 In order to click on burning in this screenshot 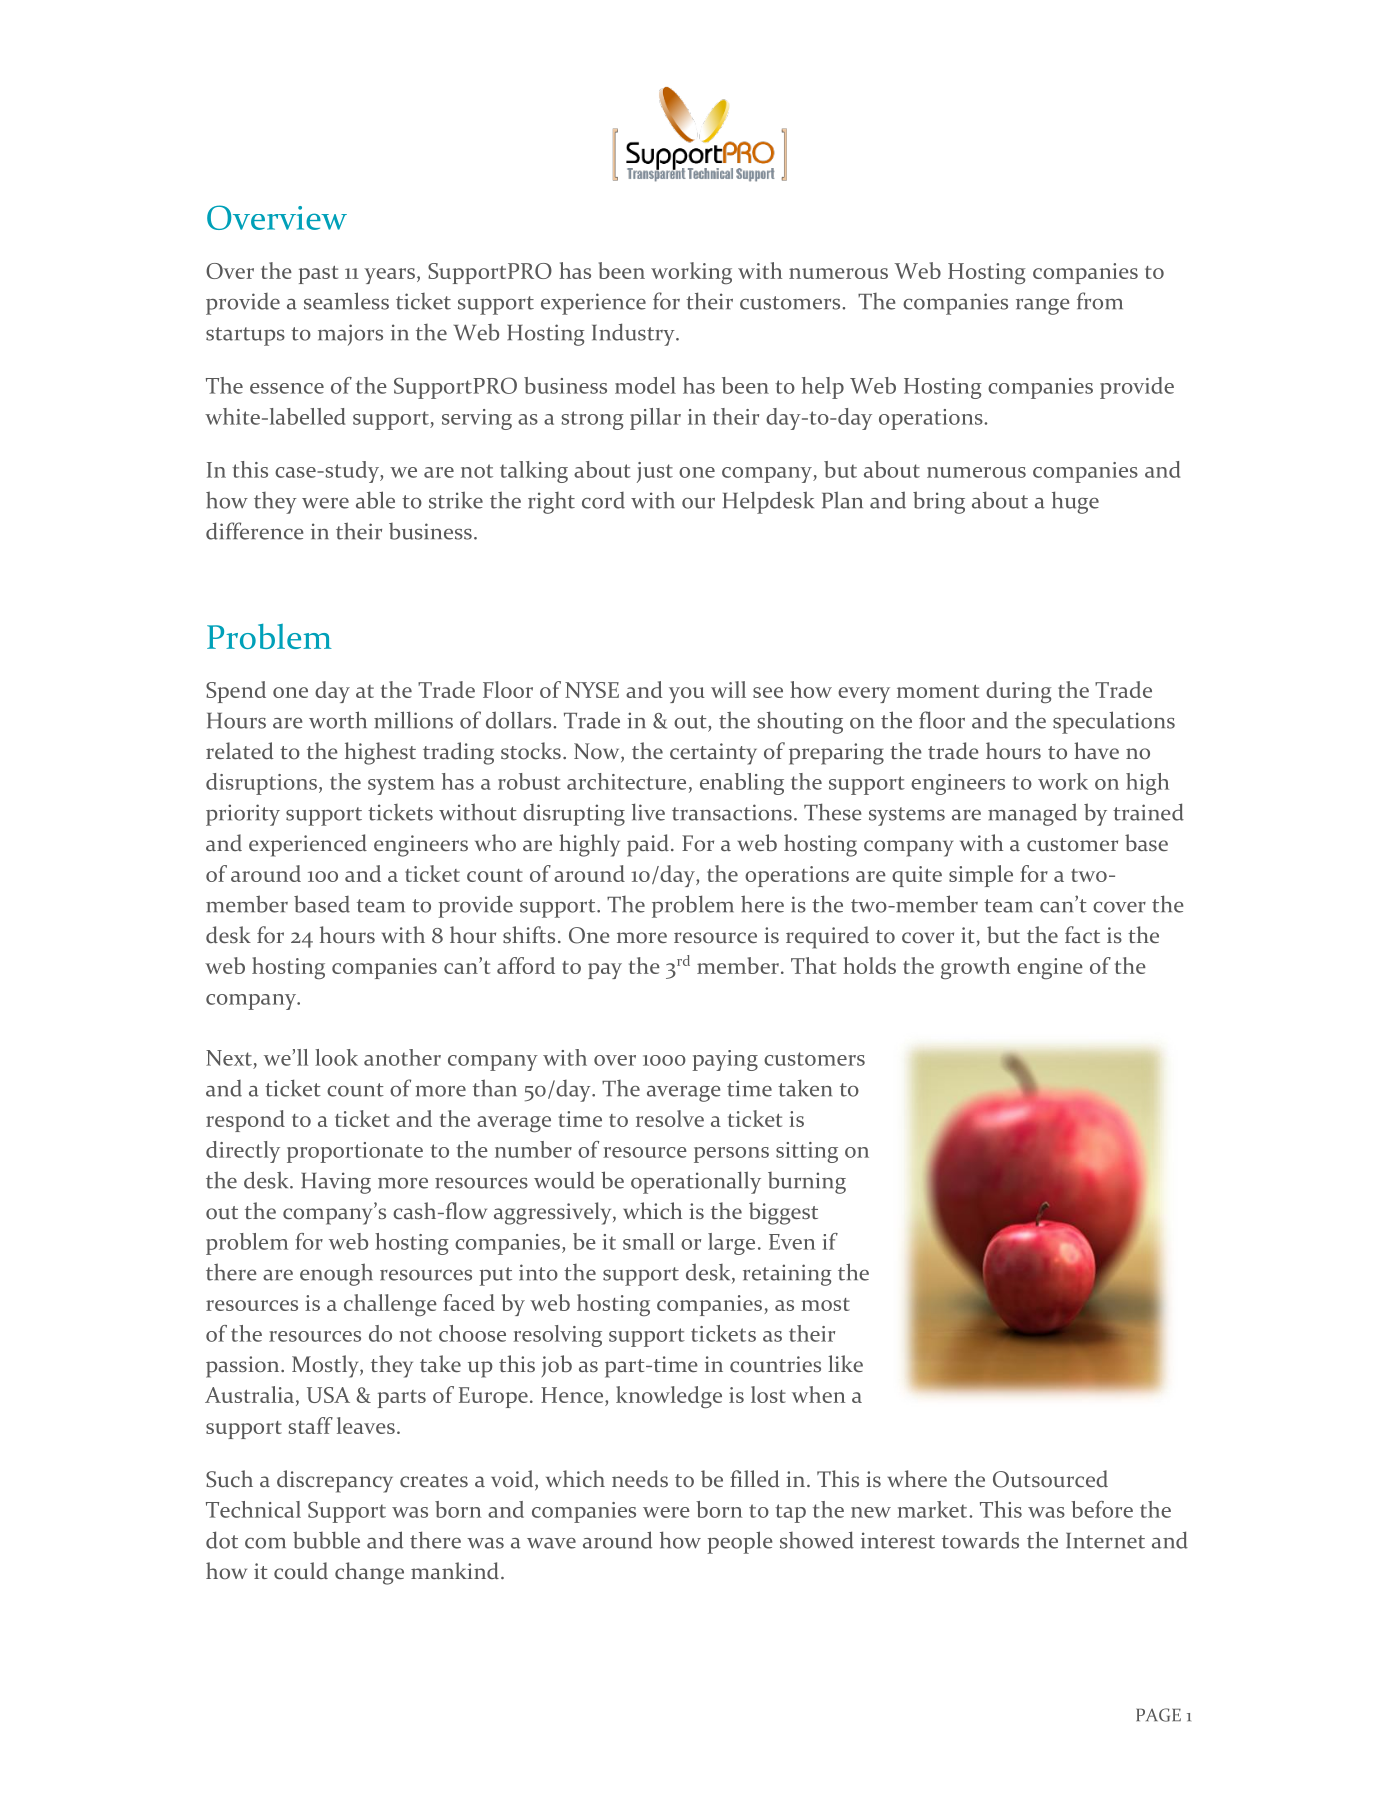, I will do `click(807, 1183)`.
